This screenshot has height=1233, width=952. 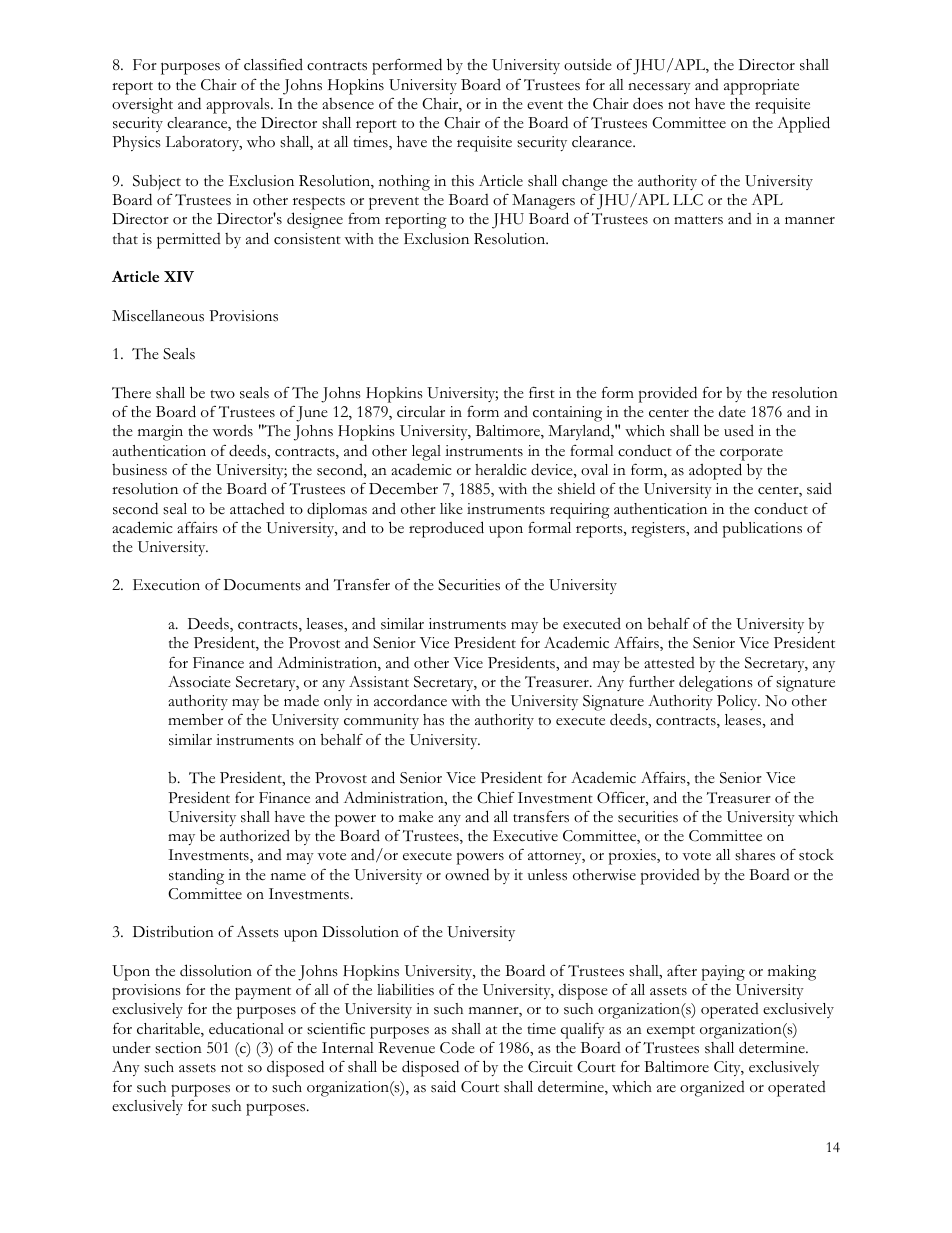 What do you see at coordinates (421, 412) in the screenshot?
I see `circular` at bounding box center [421, 412].
